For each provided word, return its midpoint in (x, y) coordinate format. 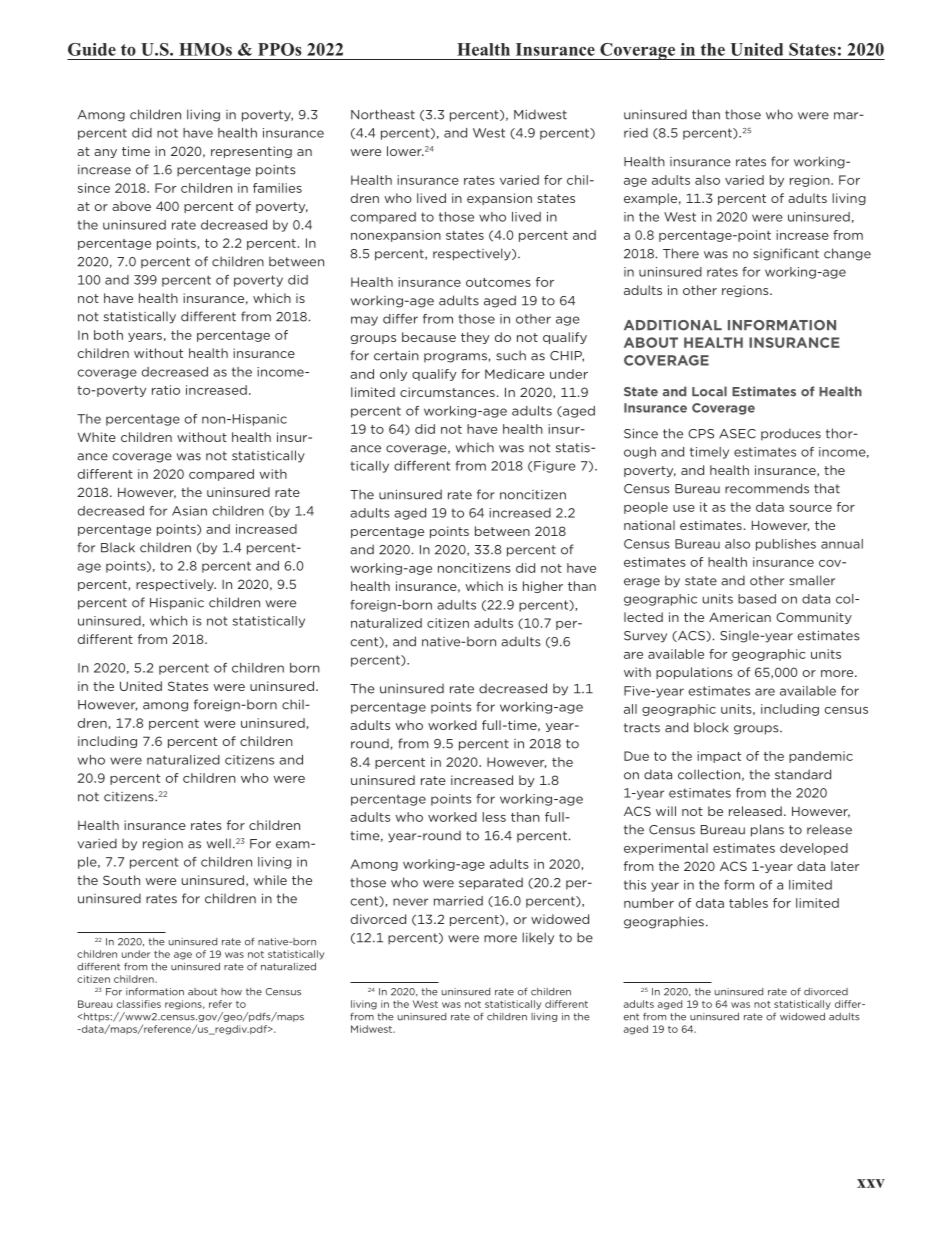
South (121, 880)
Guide (92, 49)
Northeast (383, 114)
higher (543, 587)
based (757, 599)
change (847, 254)
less (494, 817)
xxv (871, 1183)
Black (118, 547)
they (475, 338)
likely (538, 938)
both (108, 335)
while (270, 880)
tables (748, 903)
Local (709, 391)
